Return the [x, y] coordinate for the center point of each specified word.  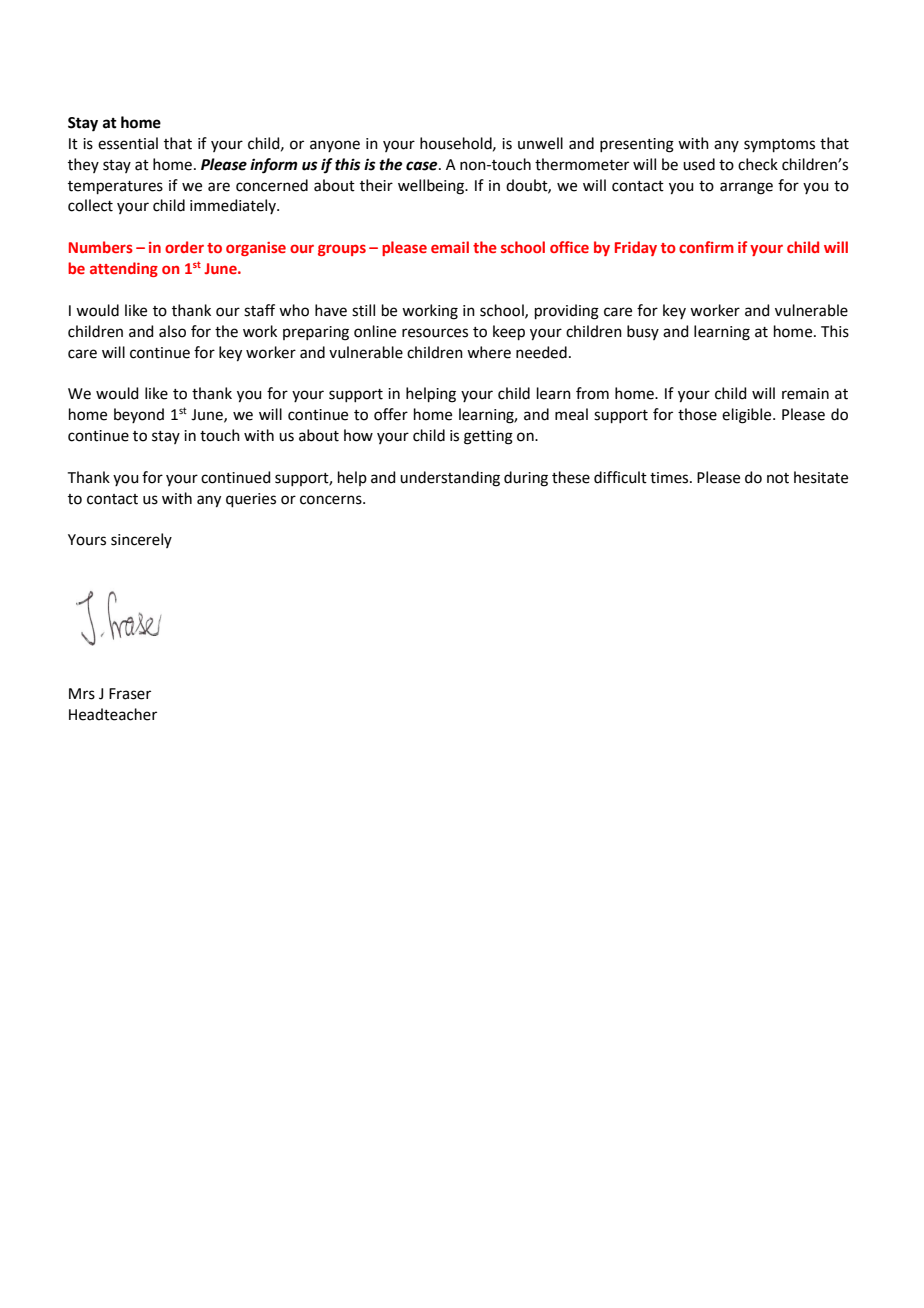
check [758, 164]
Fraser [130, 694]
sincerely [141, 540]
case [423, 166]
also [172, 331]
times [670, 478]
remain [805, 394]
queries [251, 500]
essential [128, 143]
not [778, 478]
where [489, 352]
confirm [706, 247]
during [526, 479]
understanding [450, 479]
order [184, 247]
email [450, 247]
